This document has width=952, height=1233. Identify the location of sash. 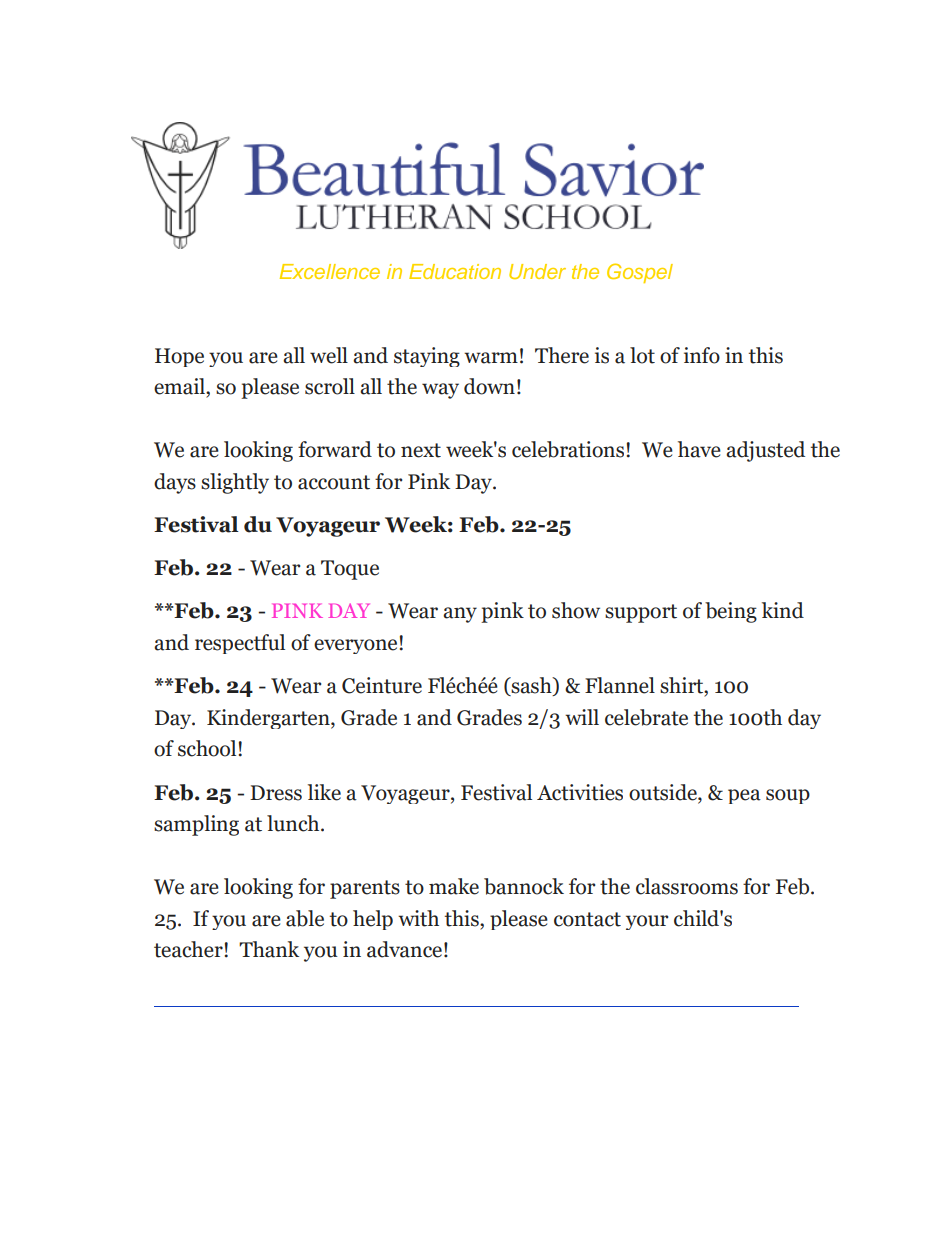
(531, 686).
